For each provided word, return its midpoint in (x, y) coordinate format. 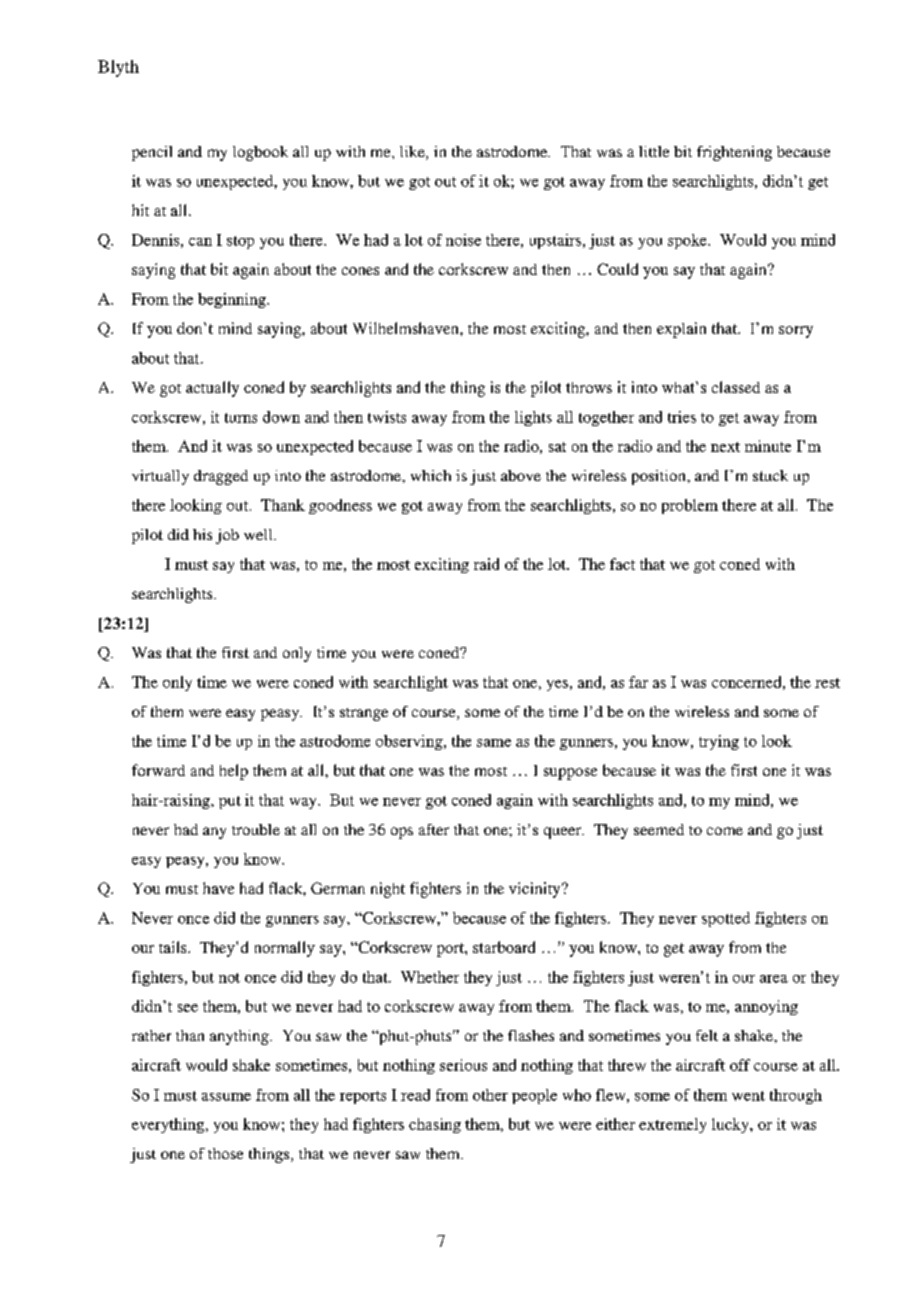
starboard (504, 947)
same (494, 743)
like (413, 153)
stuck (770, 475)
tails (174, 947)
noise (463, 240)
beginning (233, 300)
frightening (734, 153)
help (234, 772)
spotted (726, 919)
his (202, 534)
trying (719, 742)
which (431, 475)
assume (226, 1097)
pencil (152, 153)
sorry (796, 332)
